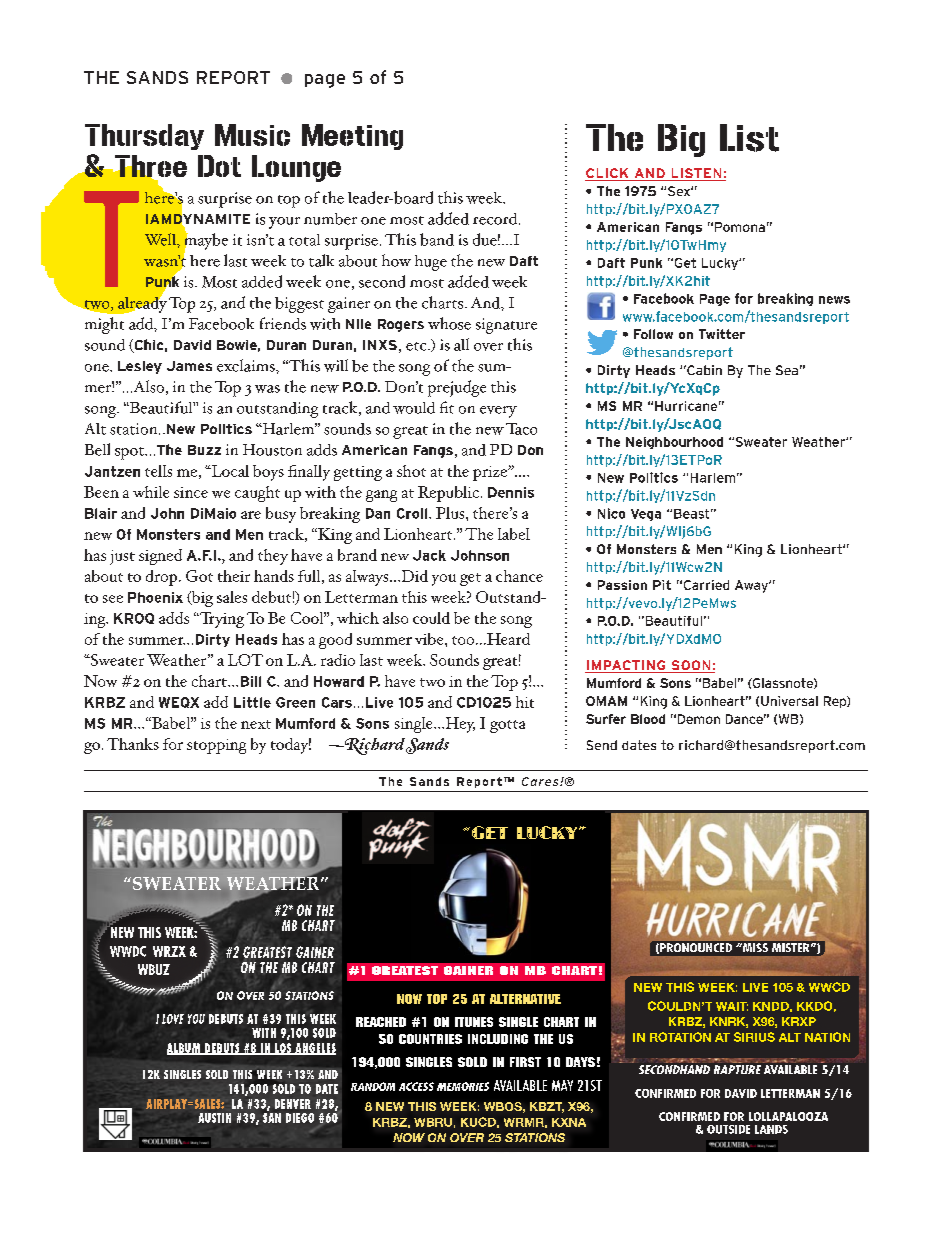 This page has height=1233, width=952. Describe the element at coordinates (491, 473) in the page. I see `prize` at that location.
